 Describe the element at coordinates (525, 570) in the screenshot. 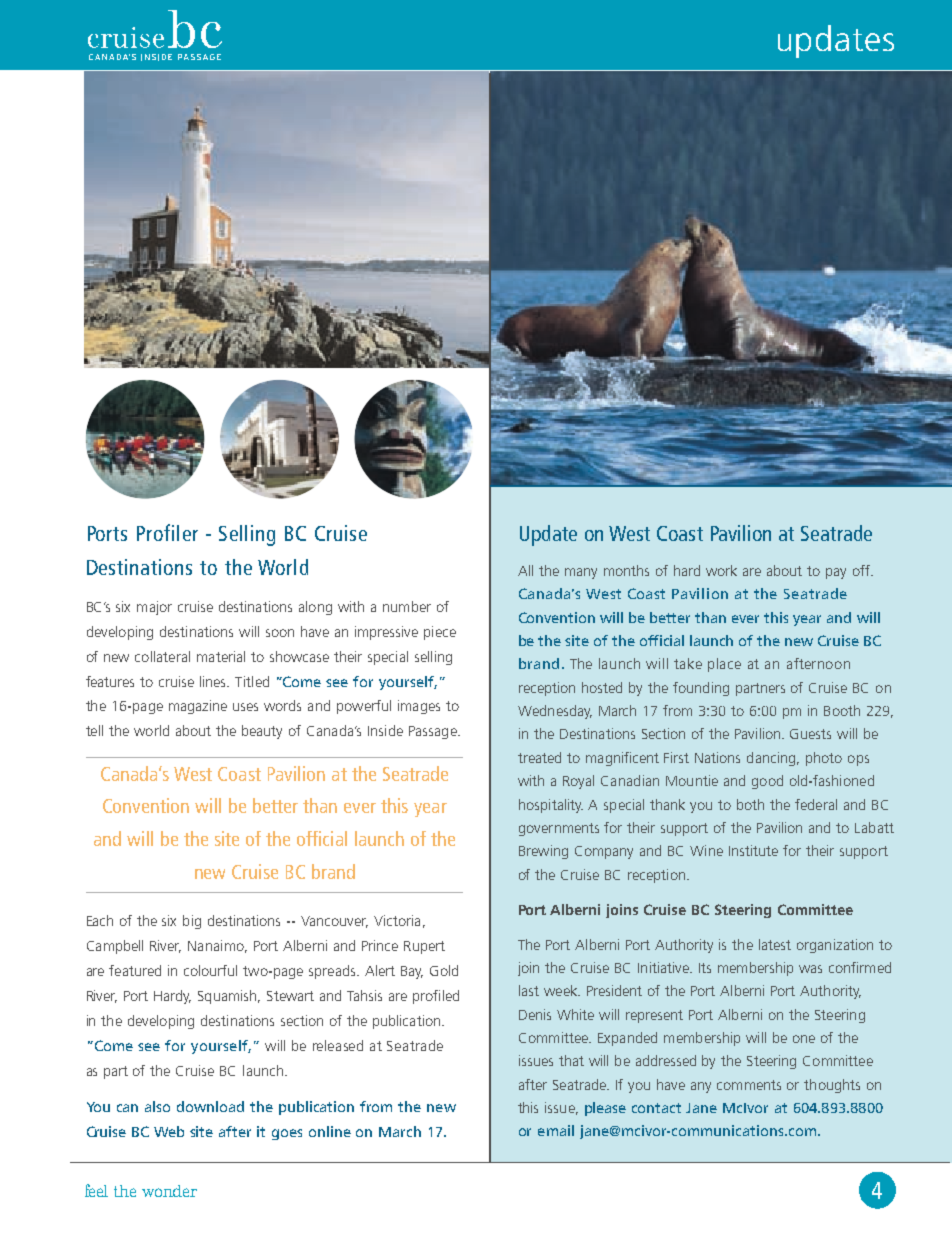

I see `All` at that location.
